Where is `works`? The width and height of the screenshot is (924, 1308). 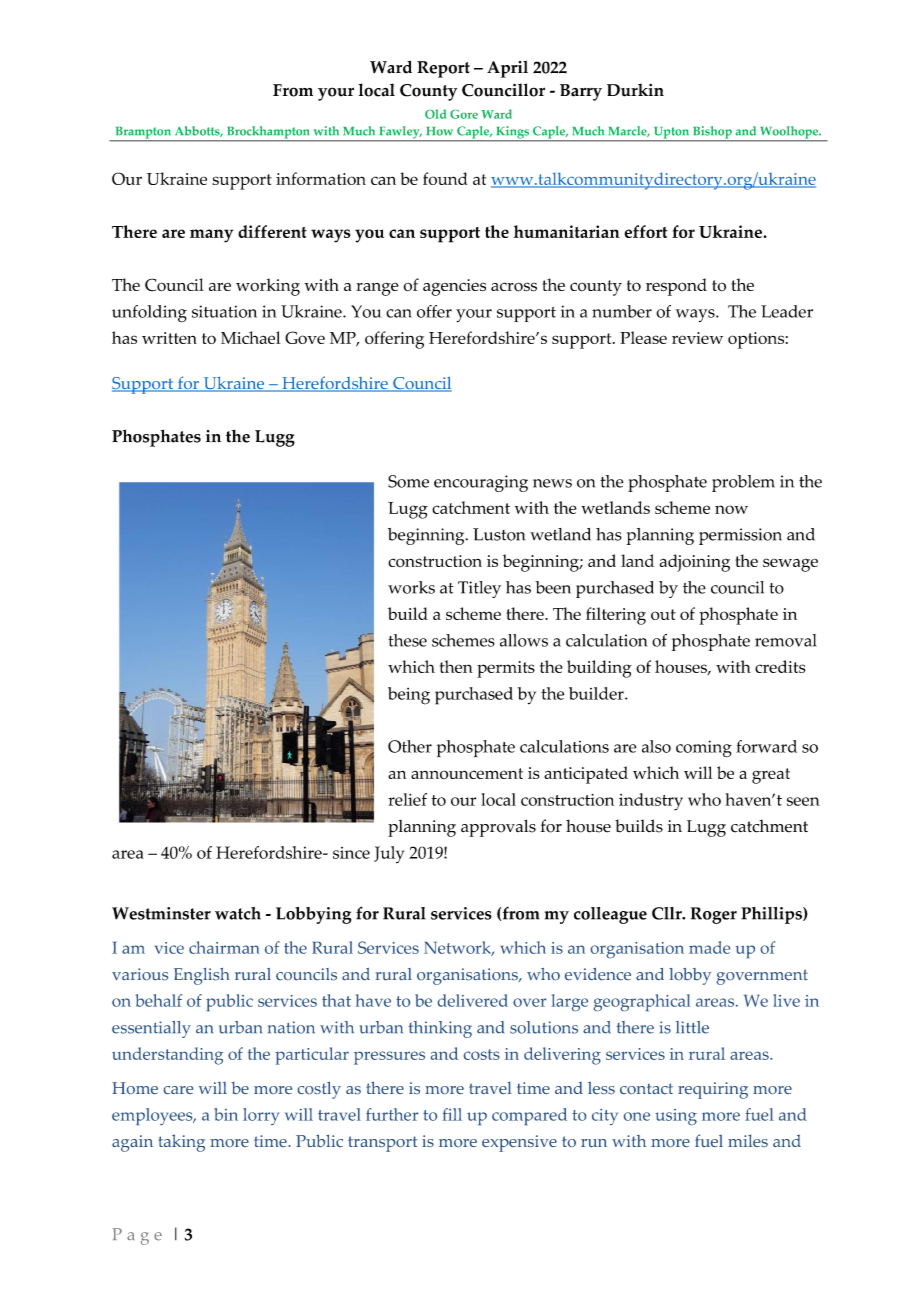 works is located at coordinates (411, 587).
